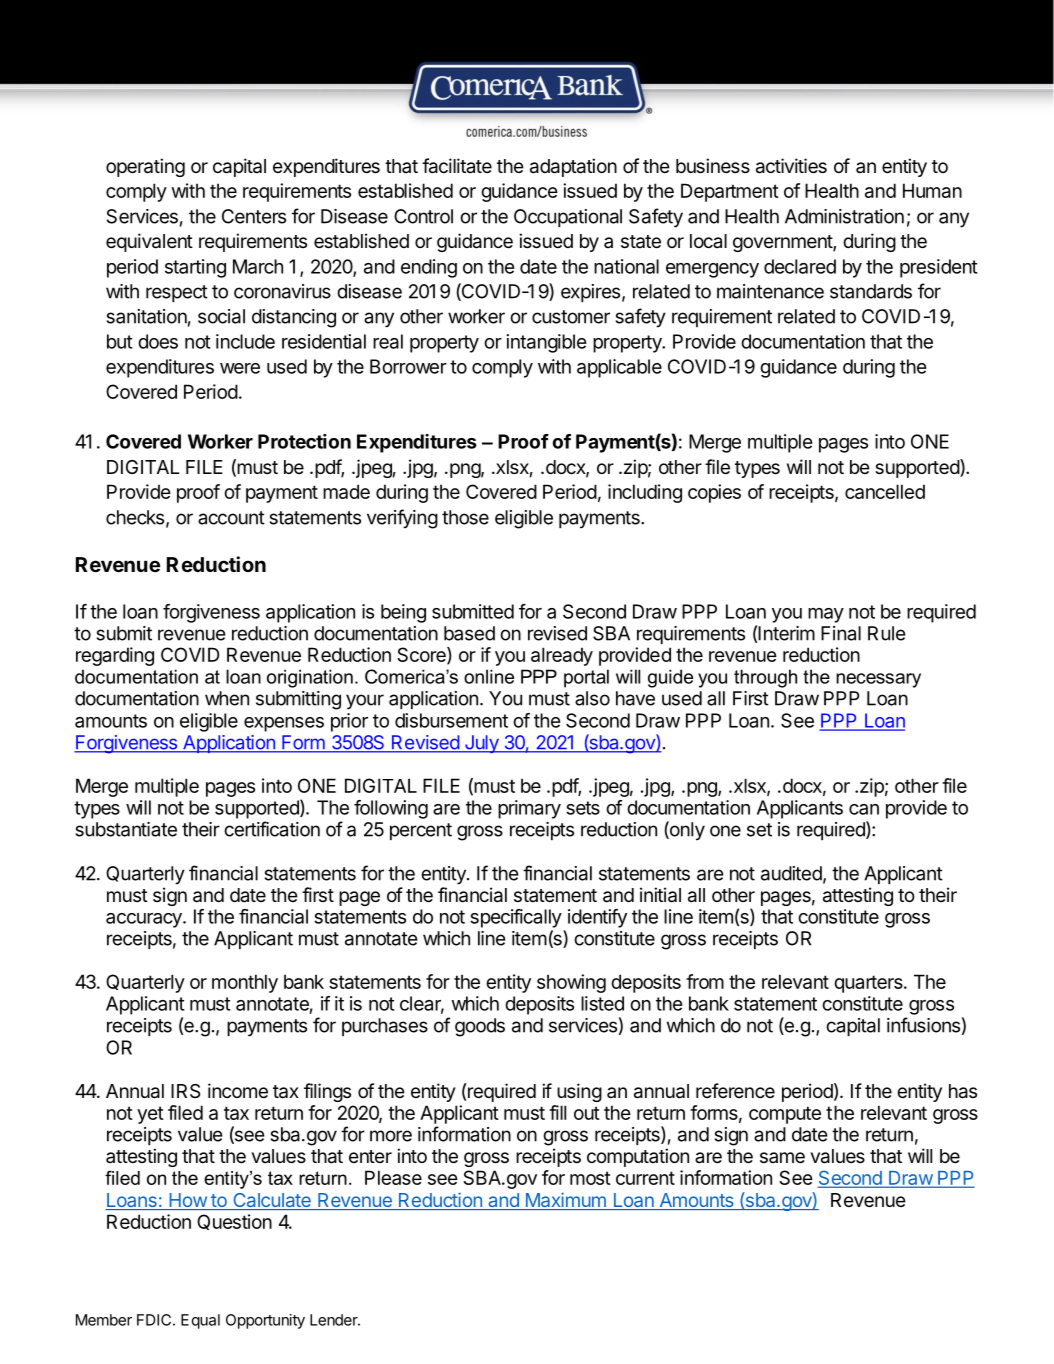 The height and width of the screenshot is (1364, 1054). What do you see at coordinates (200, 1321) in the screenshot?
I see `Equal` at bounding box center [200, 1321].
